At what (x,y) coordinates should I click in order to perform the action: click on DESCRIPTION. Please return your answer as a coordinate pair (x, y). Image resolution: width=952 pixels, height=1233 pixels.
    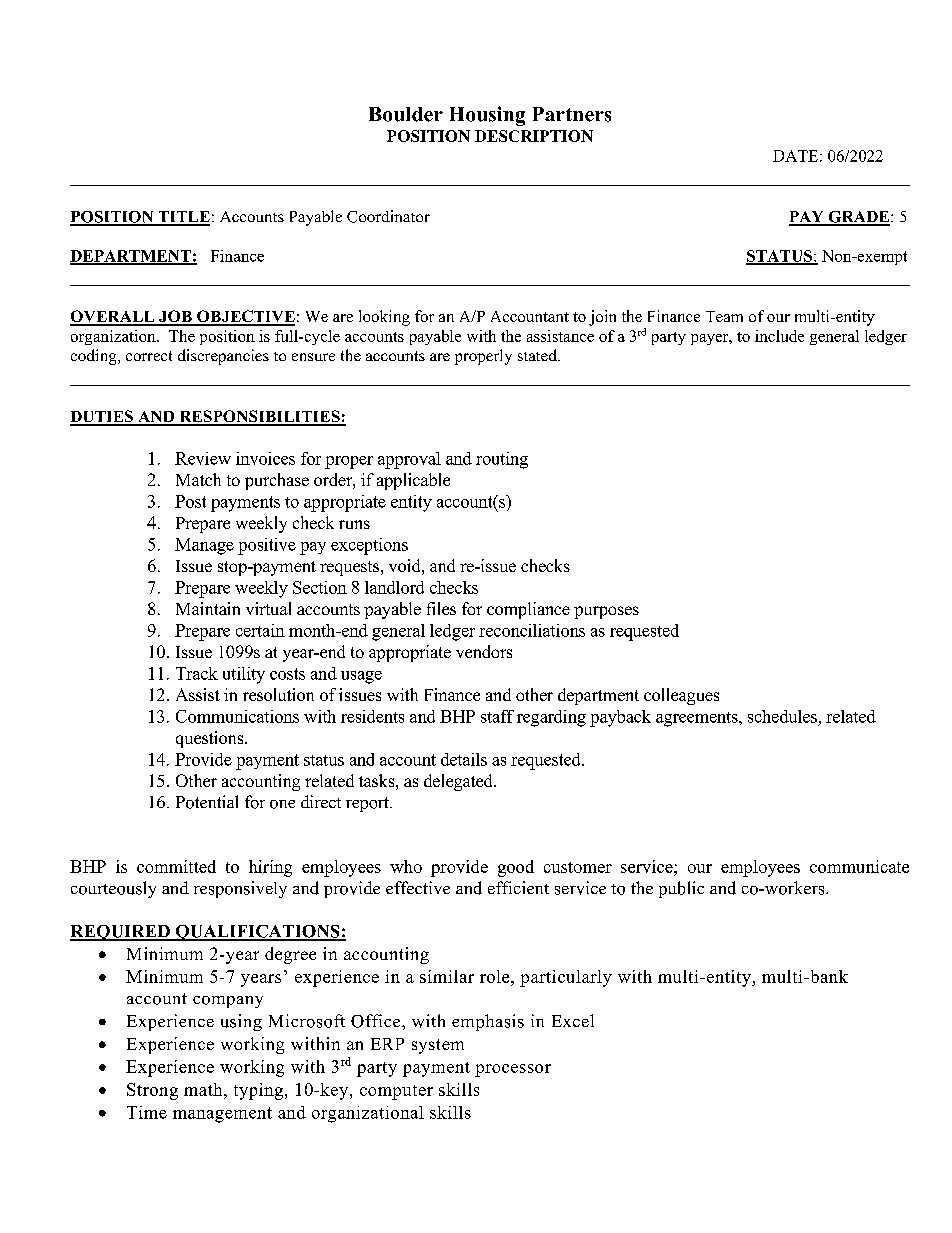
    Looking at the image, I should click on (534, 136).
